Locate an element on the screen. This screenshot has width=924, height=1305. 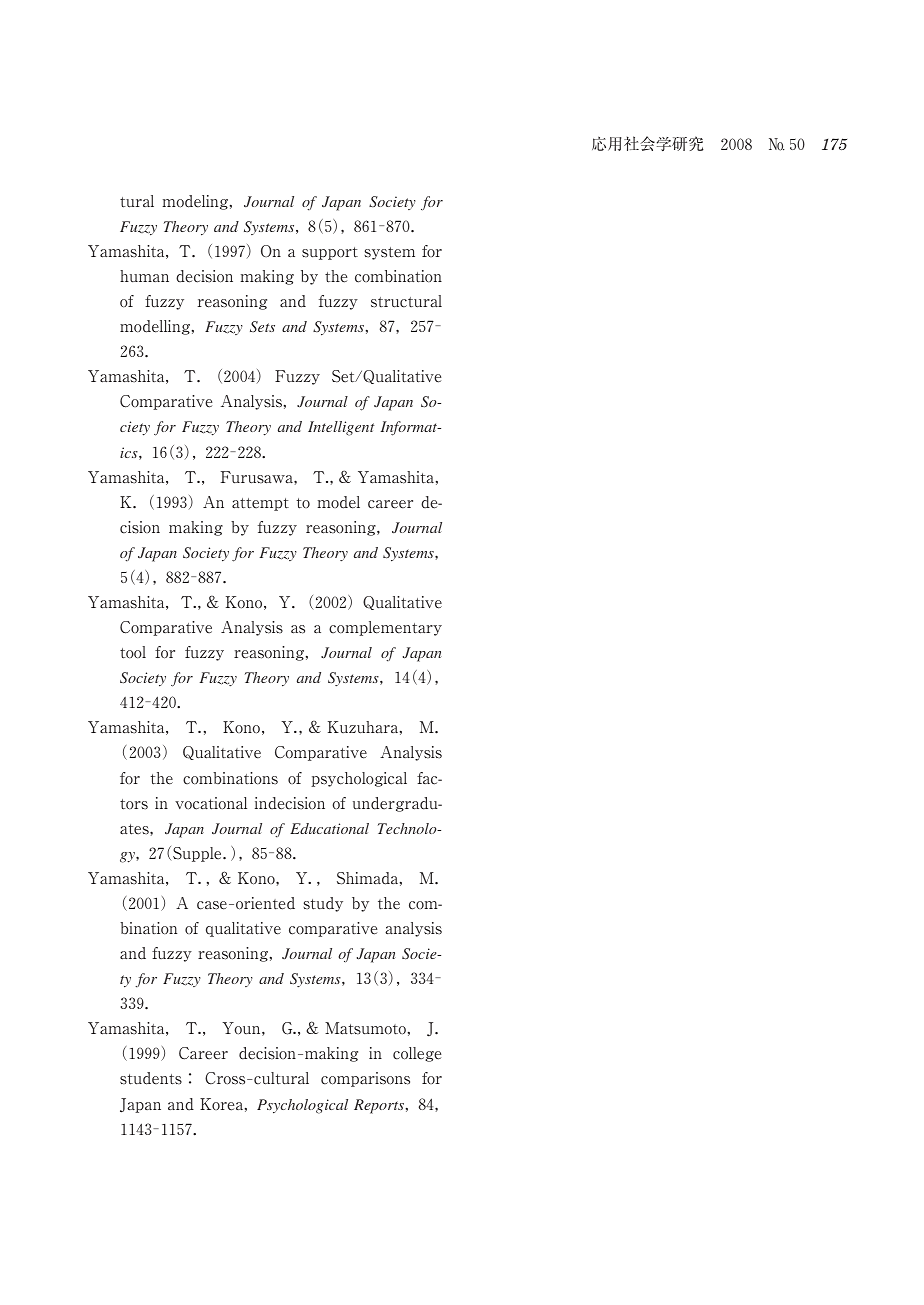
vocational is located at coordinates (211, 803).
